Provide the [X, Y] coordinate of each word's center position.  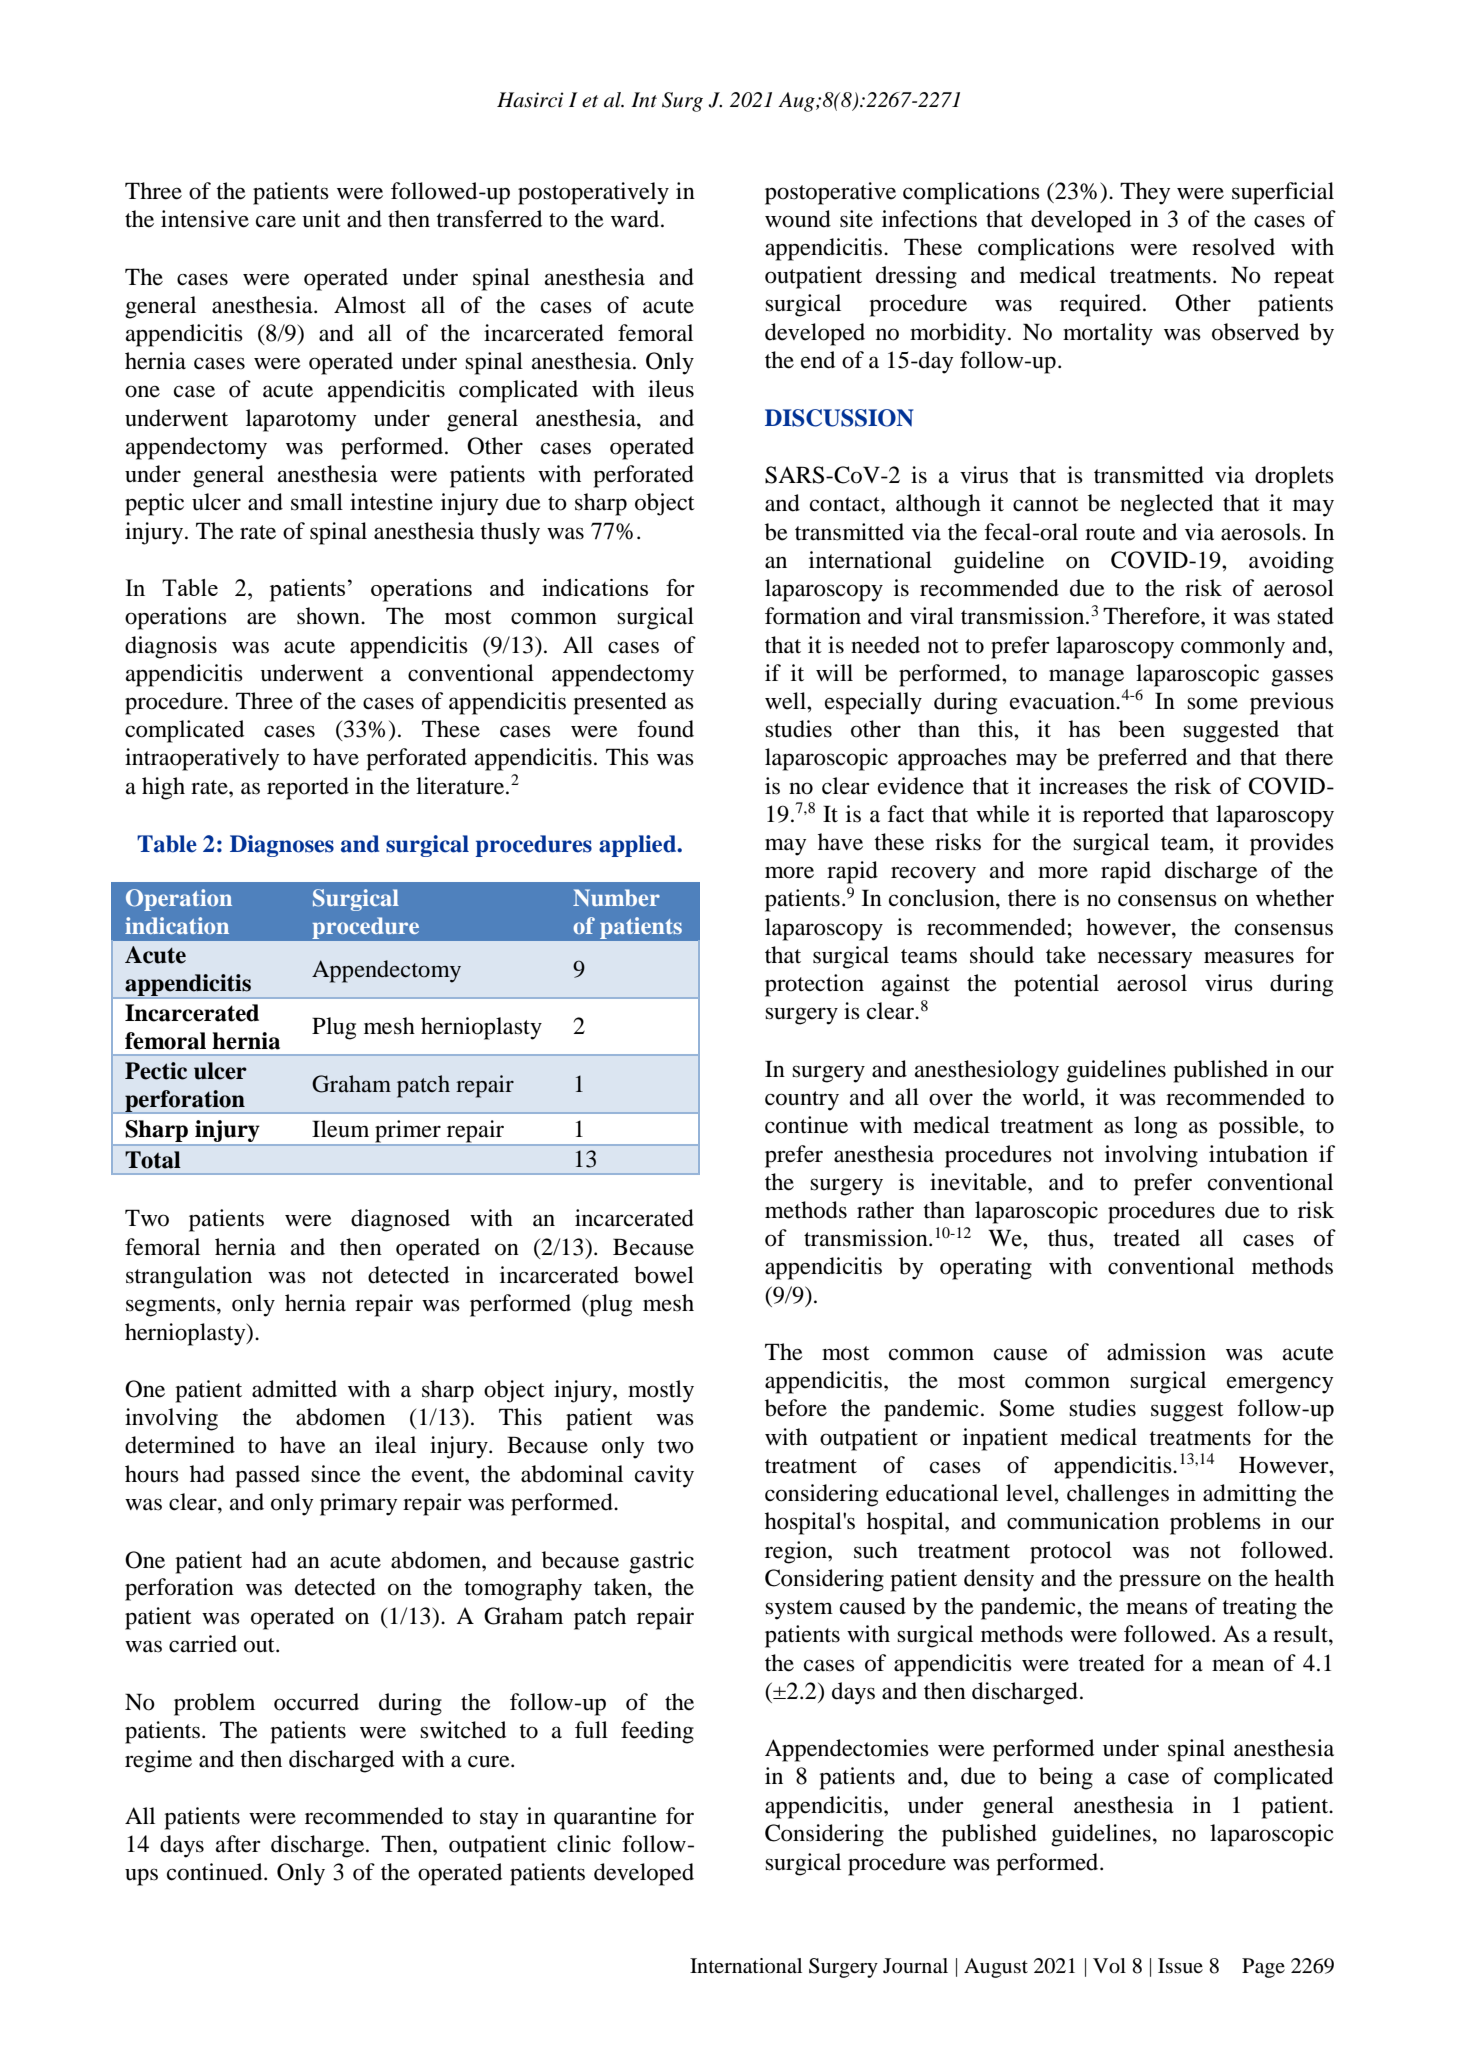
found [665, 729]
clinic [584, 1844]
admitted [294, 1389]
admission [1156, 1352]
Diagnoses [282, 846]
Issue [1180, 1966]
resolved [1233, 247]
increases [1083, 786]
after [238, 1844]
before [796, 1408]
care [276, 221]
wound [798, 219]
